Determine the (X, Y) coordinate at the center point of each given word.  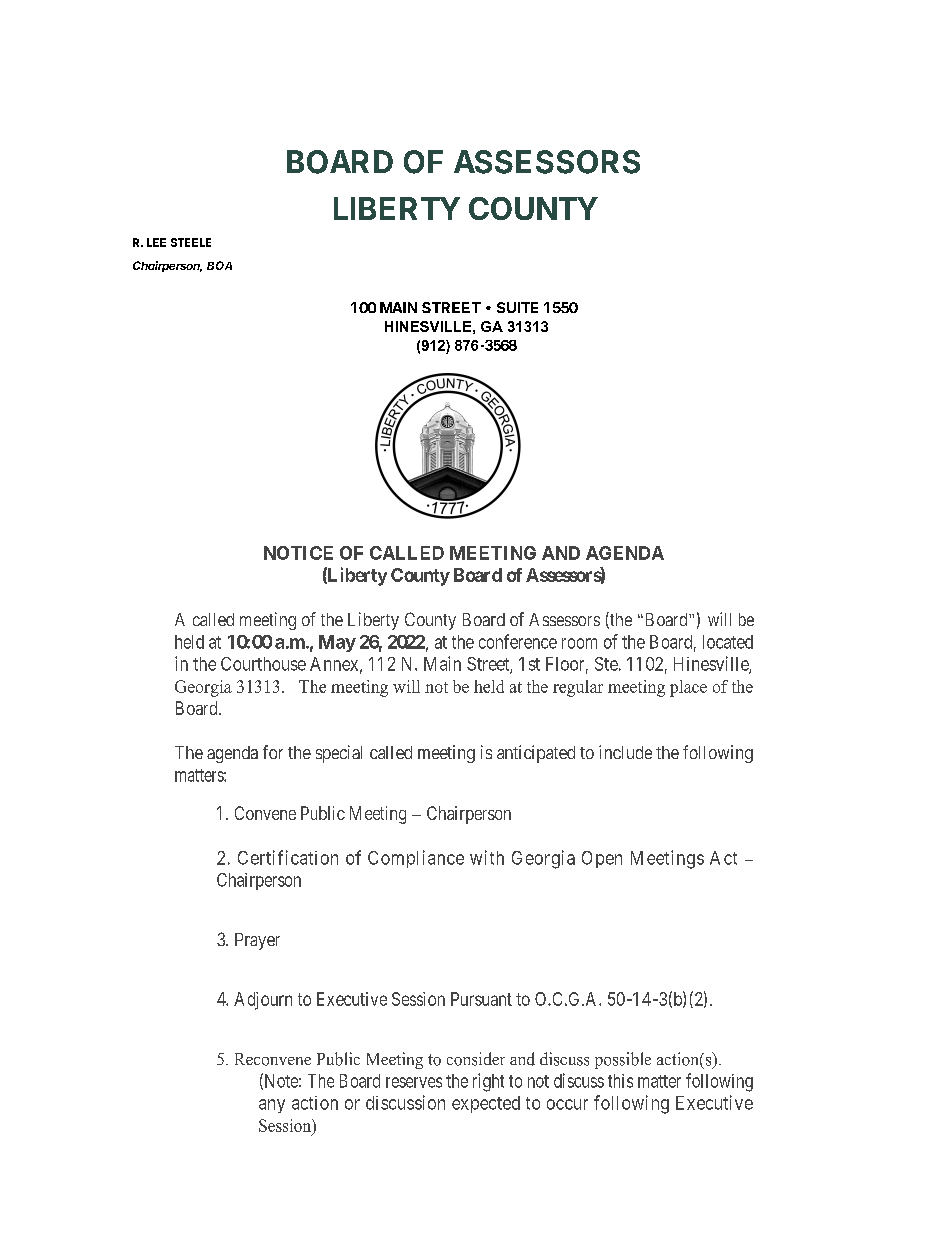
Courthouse (263, 664)
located (728, 642)
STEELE (191, 242)
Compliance (416, 859)
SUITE (517, 307)
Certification (288, 857)
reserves (414, 1082)
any (272, 1106)
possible (623, 1060)
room (579, 643)
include (625, 752)
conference (518, 641)
